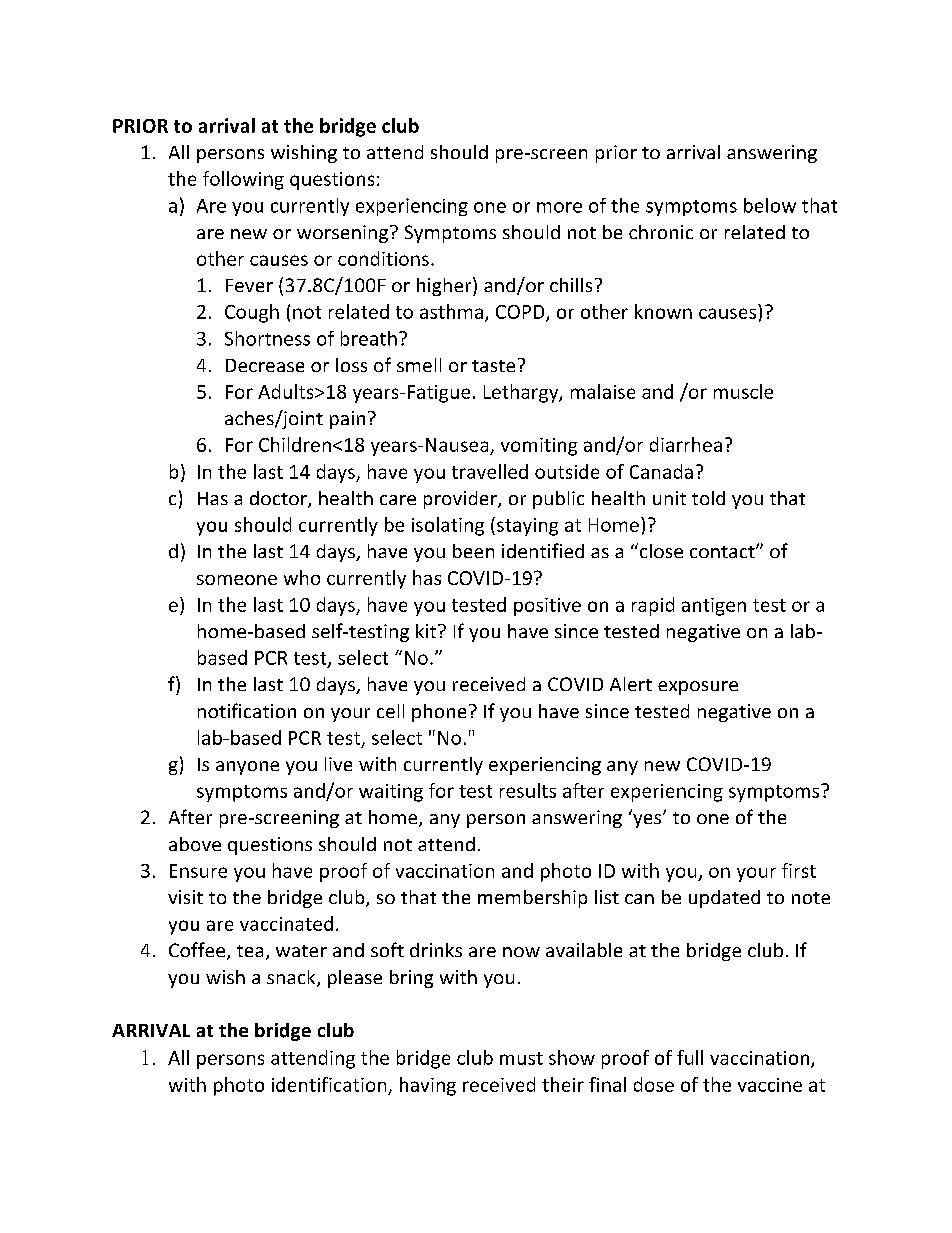  What do you see at coordinates (648, 820) in the screenshot?
I see `yes` at bounding box center [648, 820].
